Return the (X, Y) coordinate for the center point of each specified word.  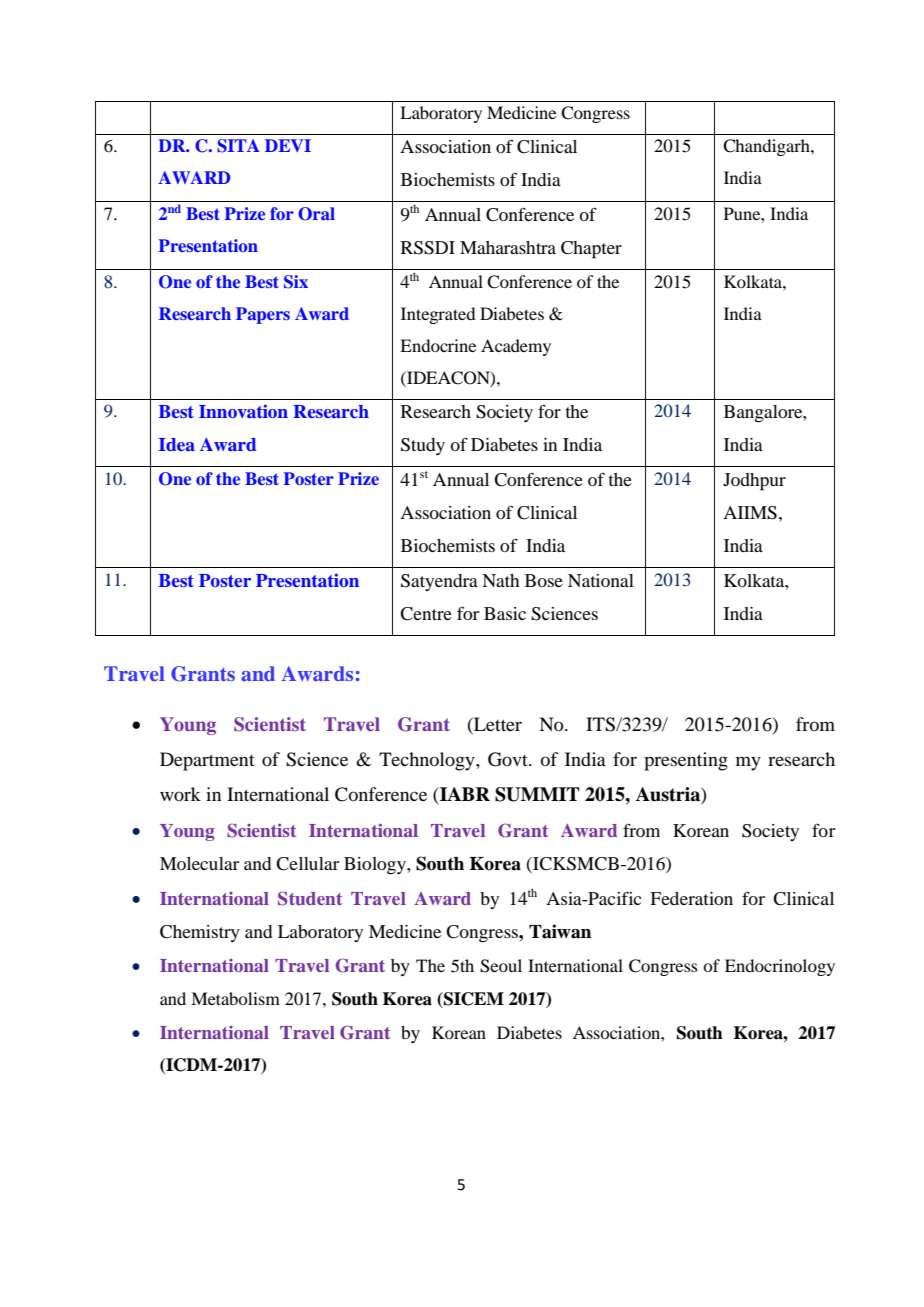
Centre (426, 614)
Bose (544, 580)
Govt (509, 759)
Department (207, 761)
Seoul (501, 966)
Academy (516, 347)
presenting (686, 761)
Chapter (591, 250)
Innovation (243, 411)
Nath (500, 580)
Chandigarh (767, 147)
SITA (238, 146)
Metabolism (235, 998)
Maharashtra (508, 247)
